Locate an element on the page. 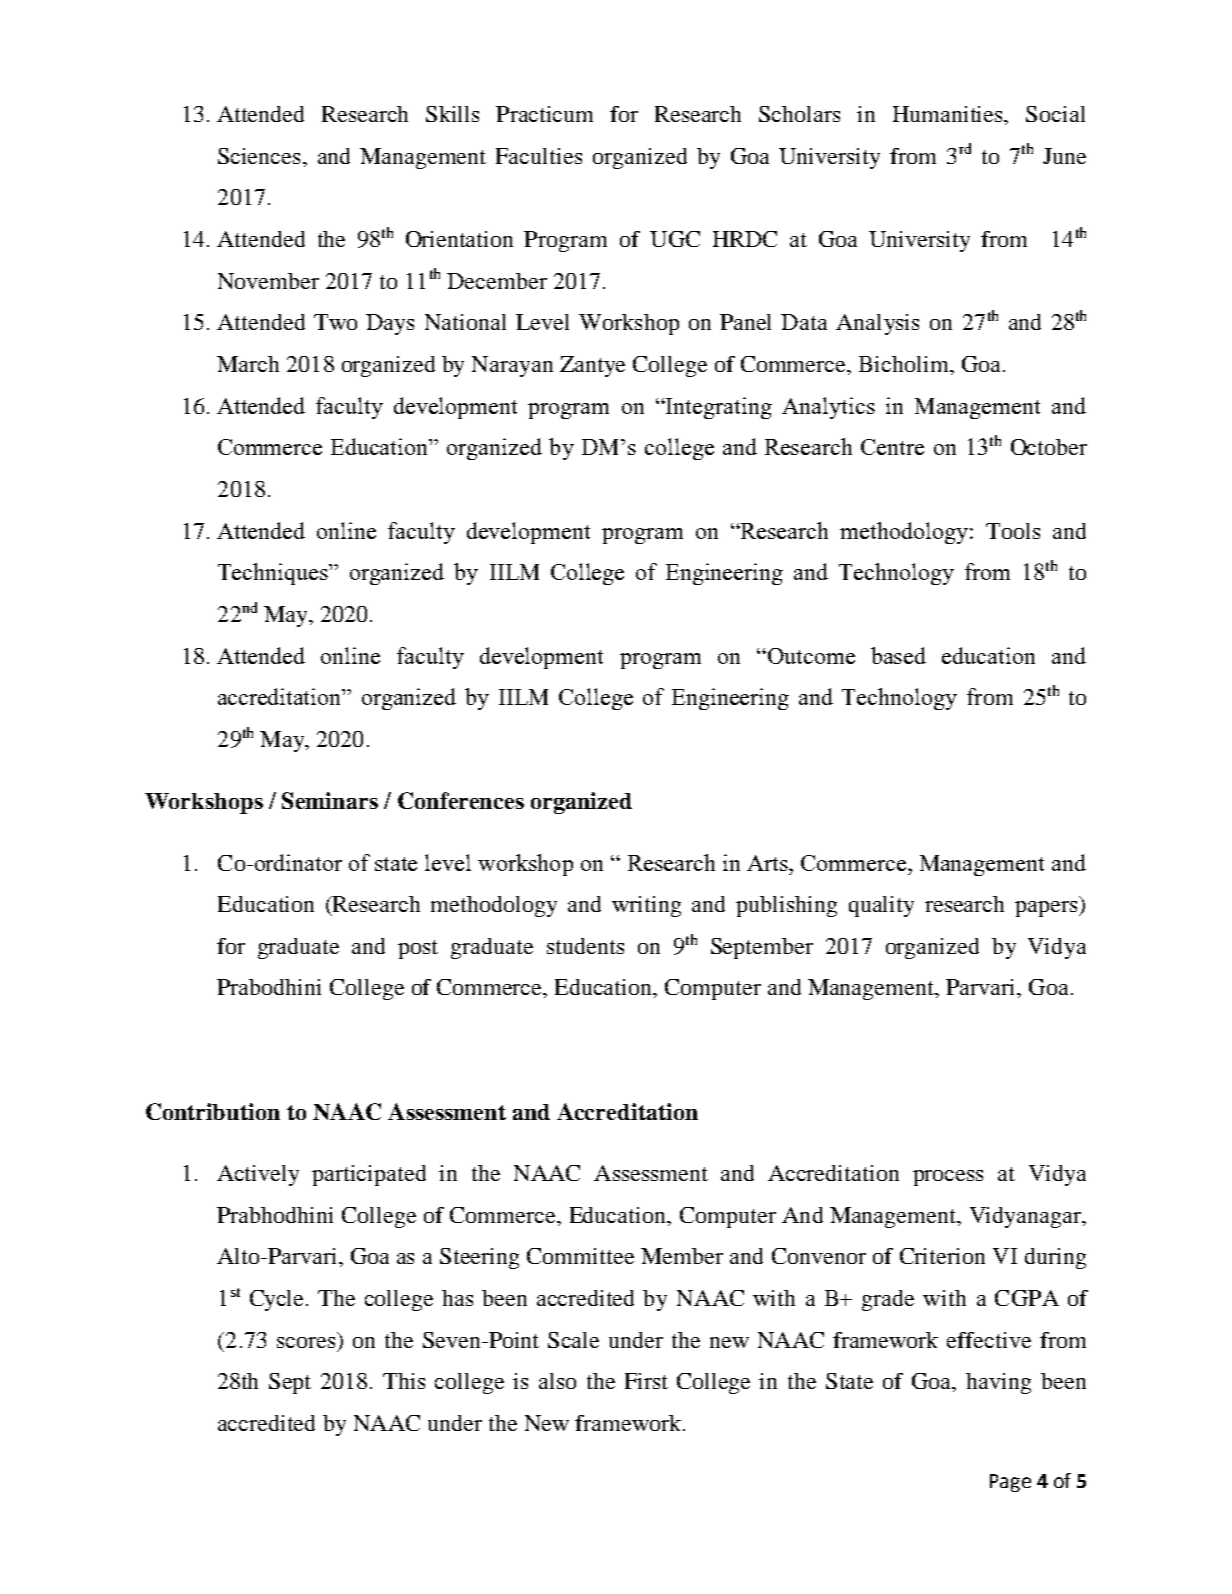 The height and width of the page is (1594, 1232). Techniques is located at coordinates (274, 574).
